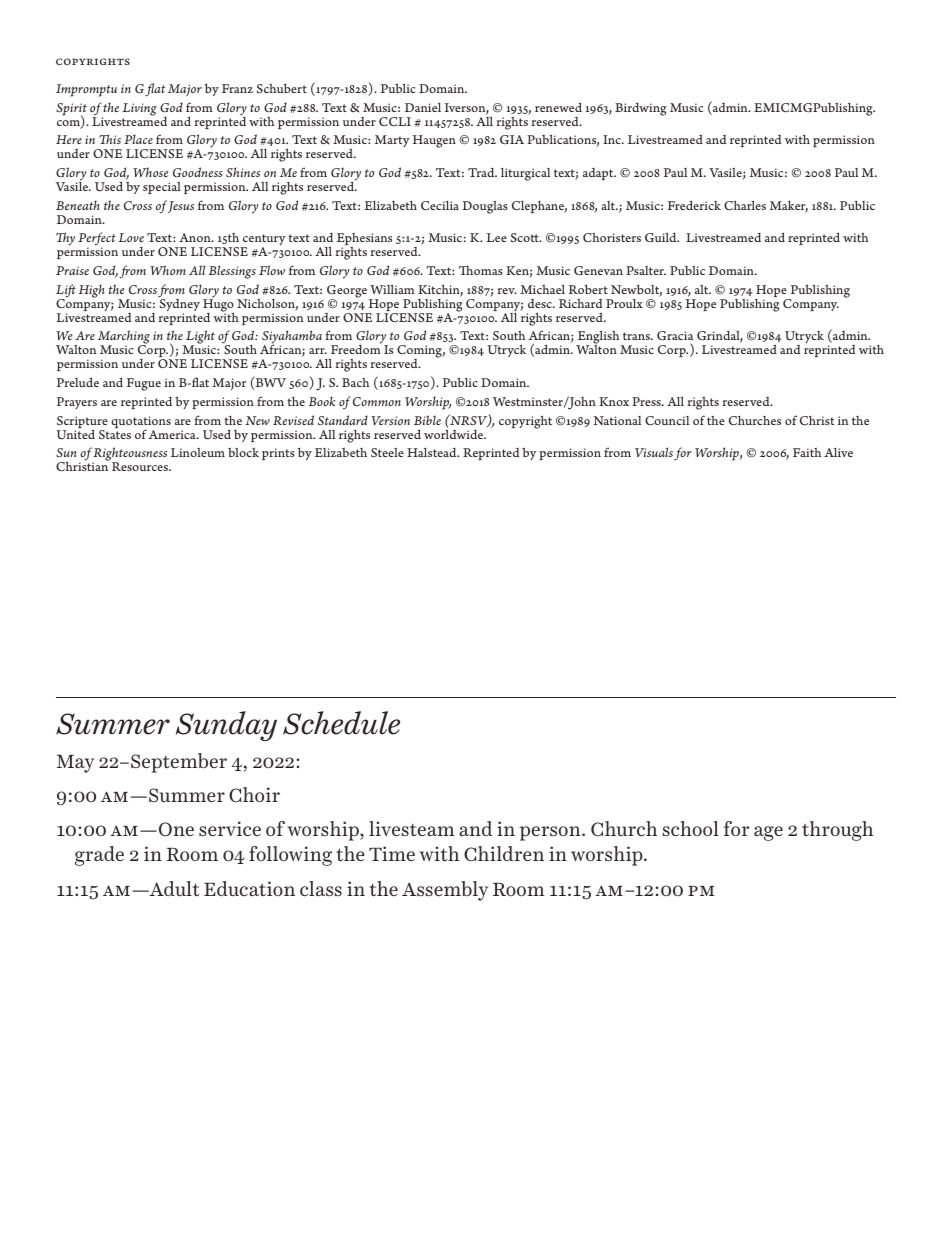  I want to click on Charles, so click(745, 205).
